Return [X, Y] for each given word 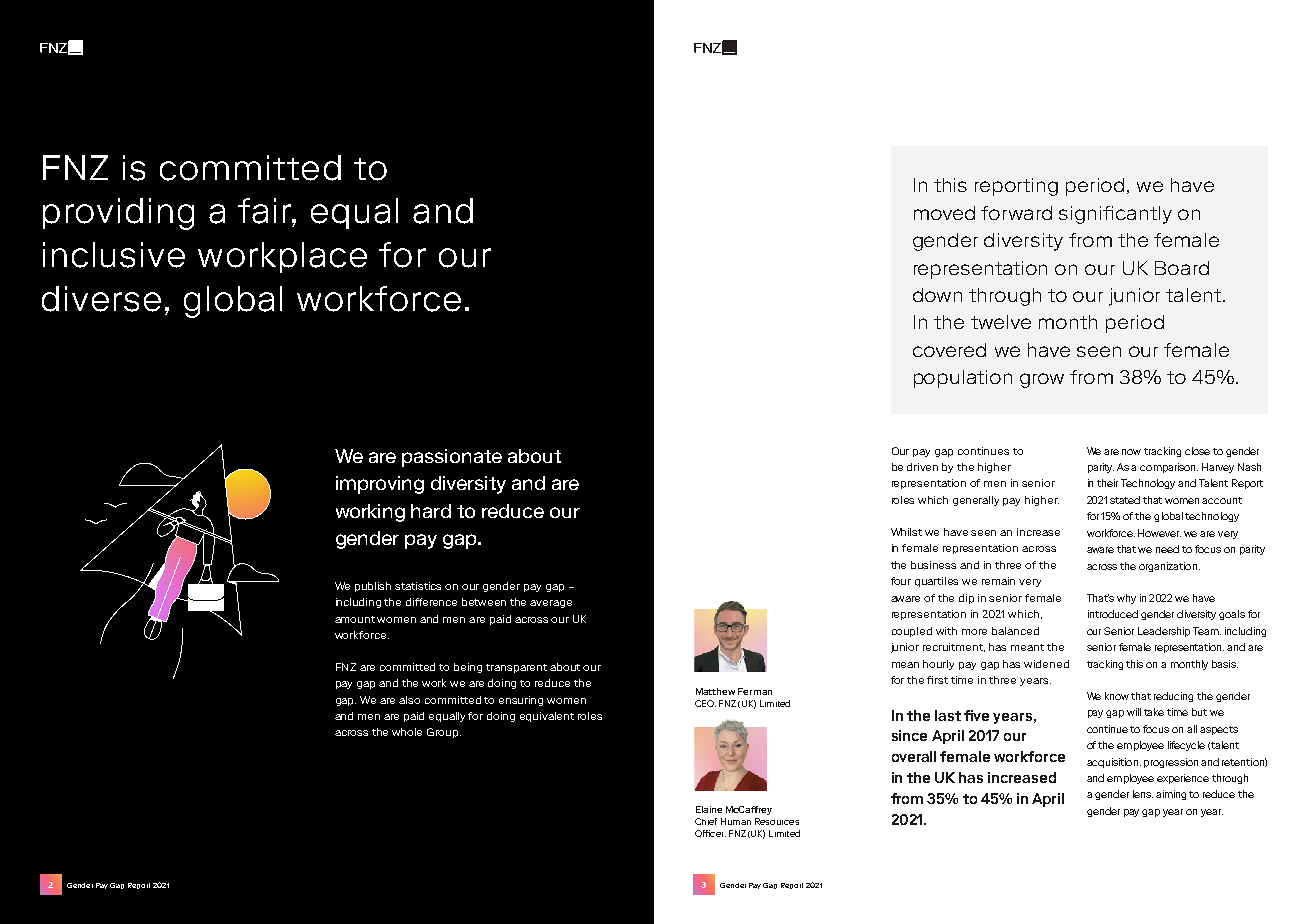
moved [944, 213]
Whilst [906, 532]
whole [407, 732]
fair [265, 211]
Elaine [709, 809]
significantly [1115, 215]
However [1159, 533]
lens [1143, 794]
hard [431, 511]
